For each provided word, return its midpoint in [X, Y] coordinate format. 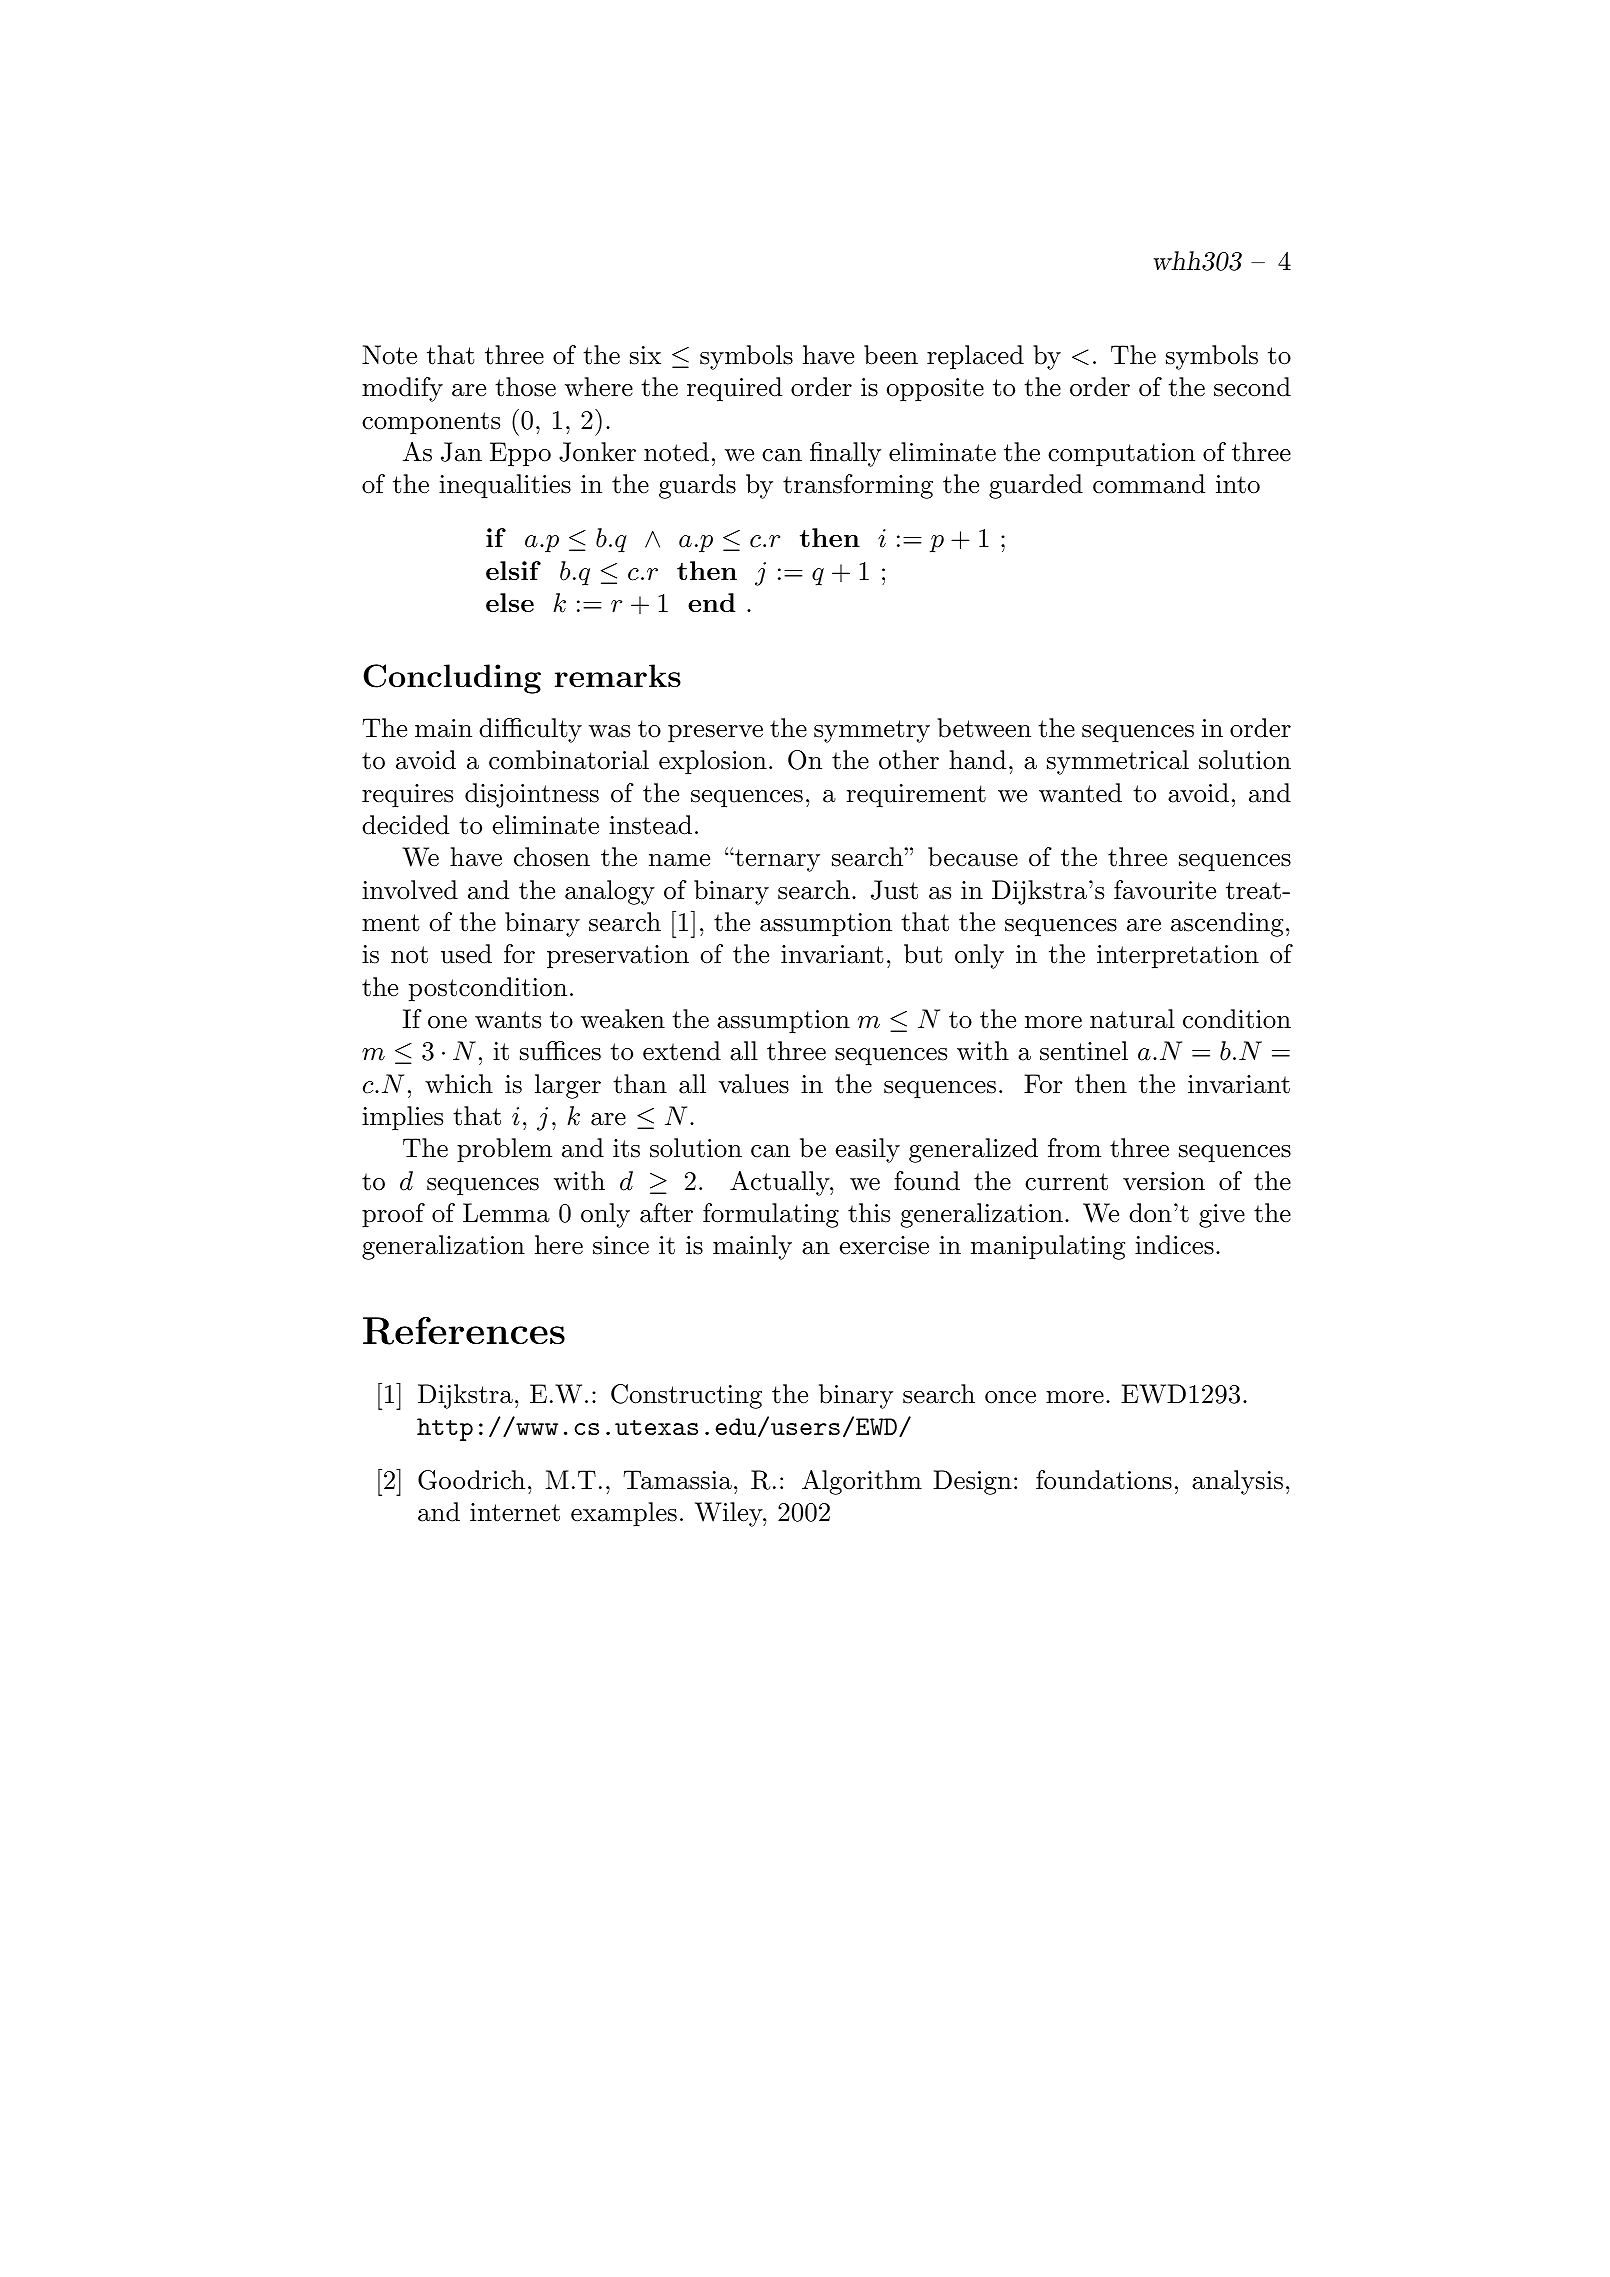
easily [868, 1150]
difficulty [530, 730]
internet [515, 1512]
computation [1121, 455]
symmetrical [1118, 762]
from [1074, 1148]
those [525, 387]
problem [504, 1150]
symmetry [872, 731]
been [891, 355]
